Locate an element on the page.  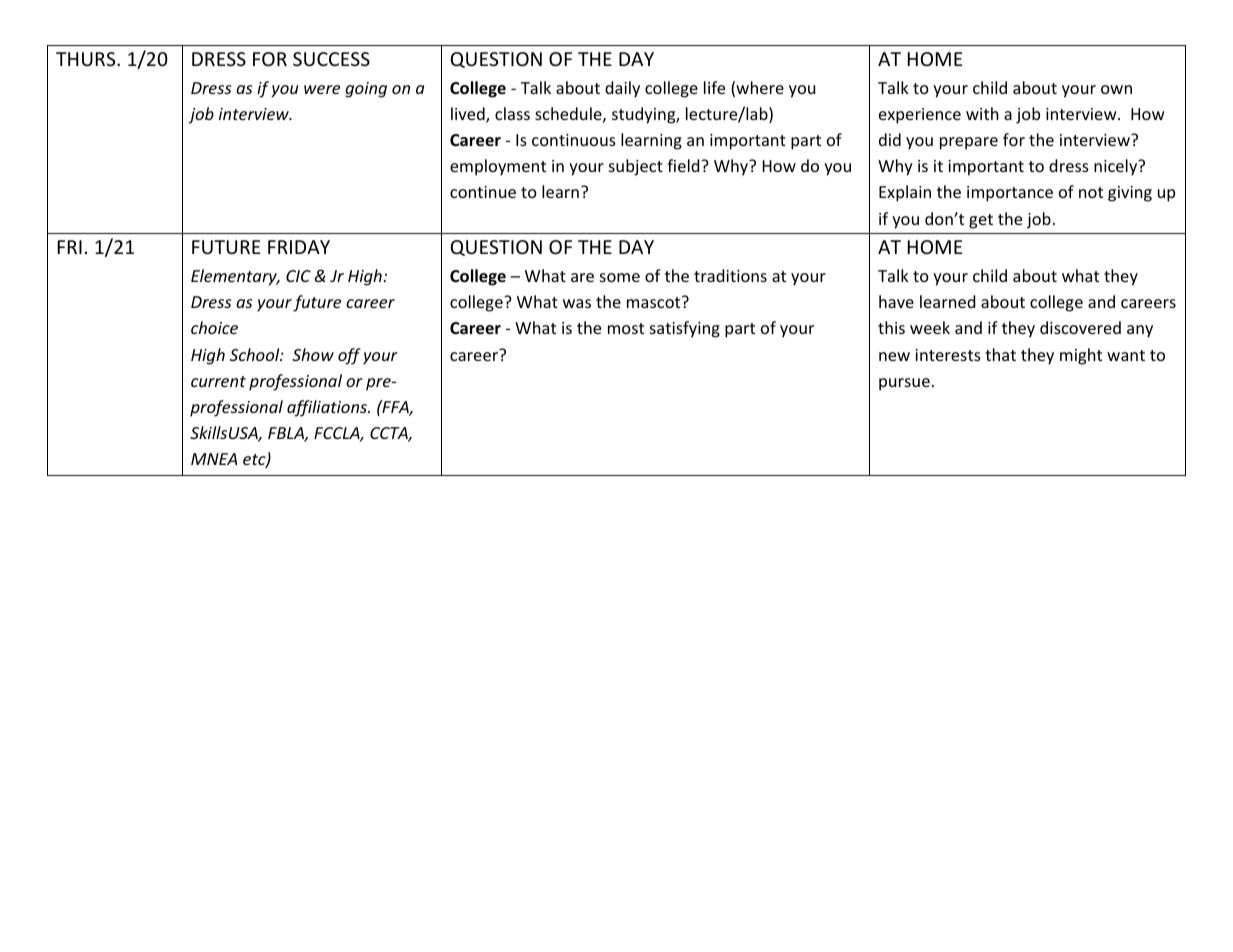
nicely is located at coordinates (1117, 167).
